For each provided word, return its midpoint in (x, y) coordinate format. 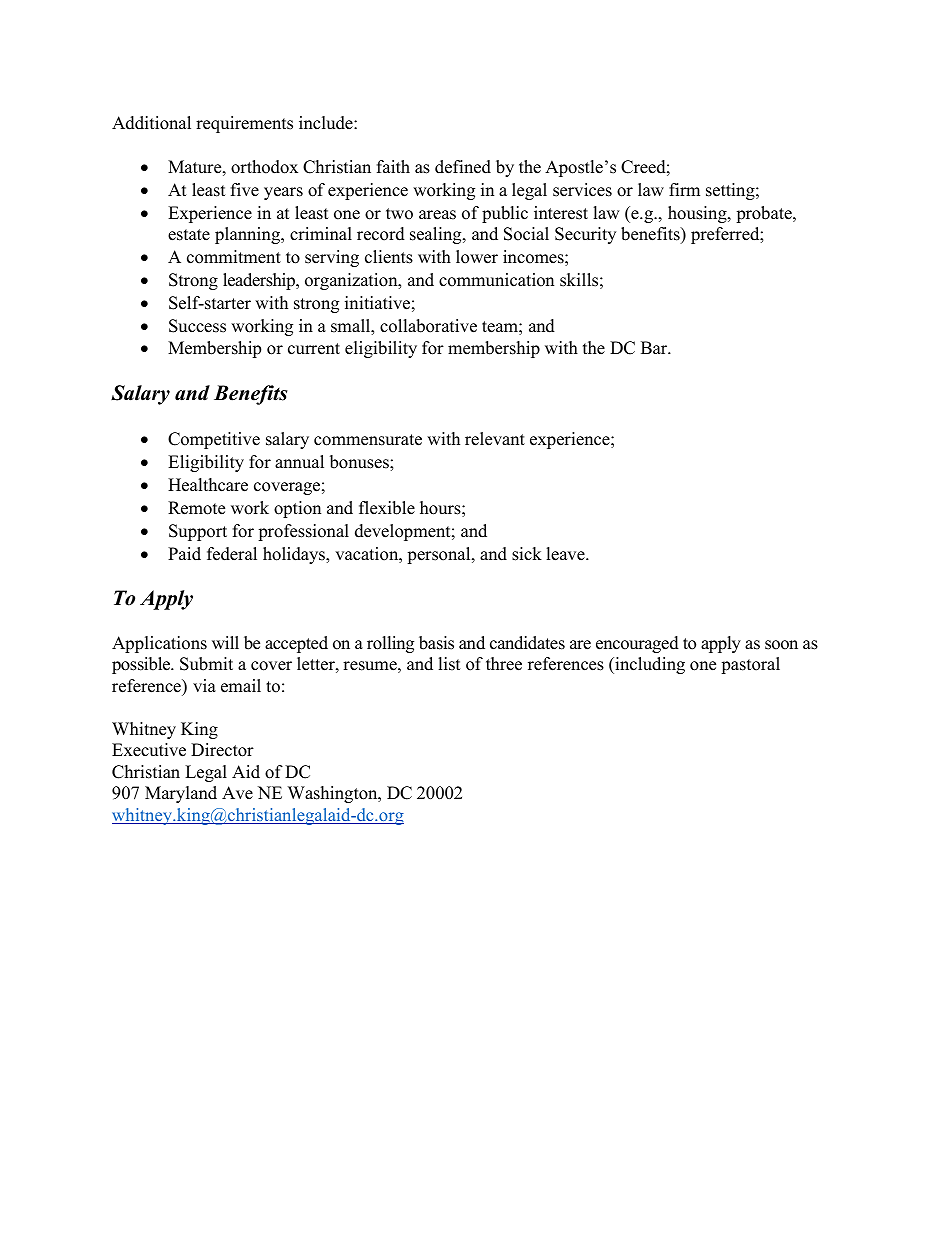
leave (566, 554)
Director (222, 750)
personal (440, 555)
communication (496, 280)
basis (436, 643)
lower (477, 257)
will (225, 642)
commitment (234, 257)
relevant (495, 439)
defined (463, 167)
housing (698, 214)
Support (198, 532)
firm (684, 189)
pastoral (750, 665)
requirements (244, 124)
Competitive (214, 440)
